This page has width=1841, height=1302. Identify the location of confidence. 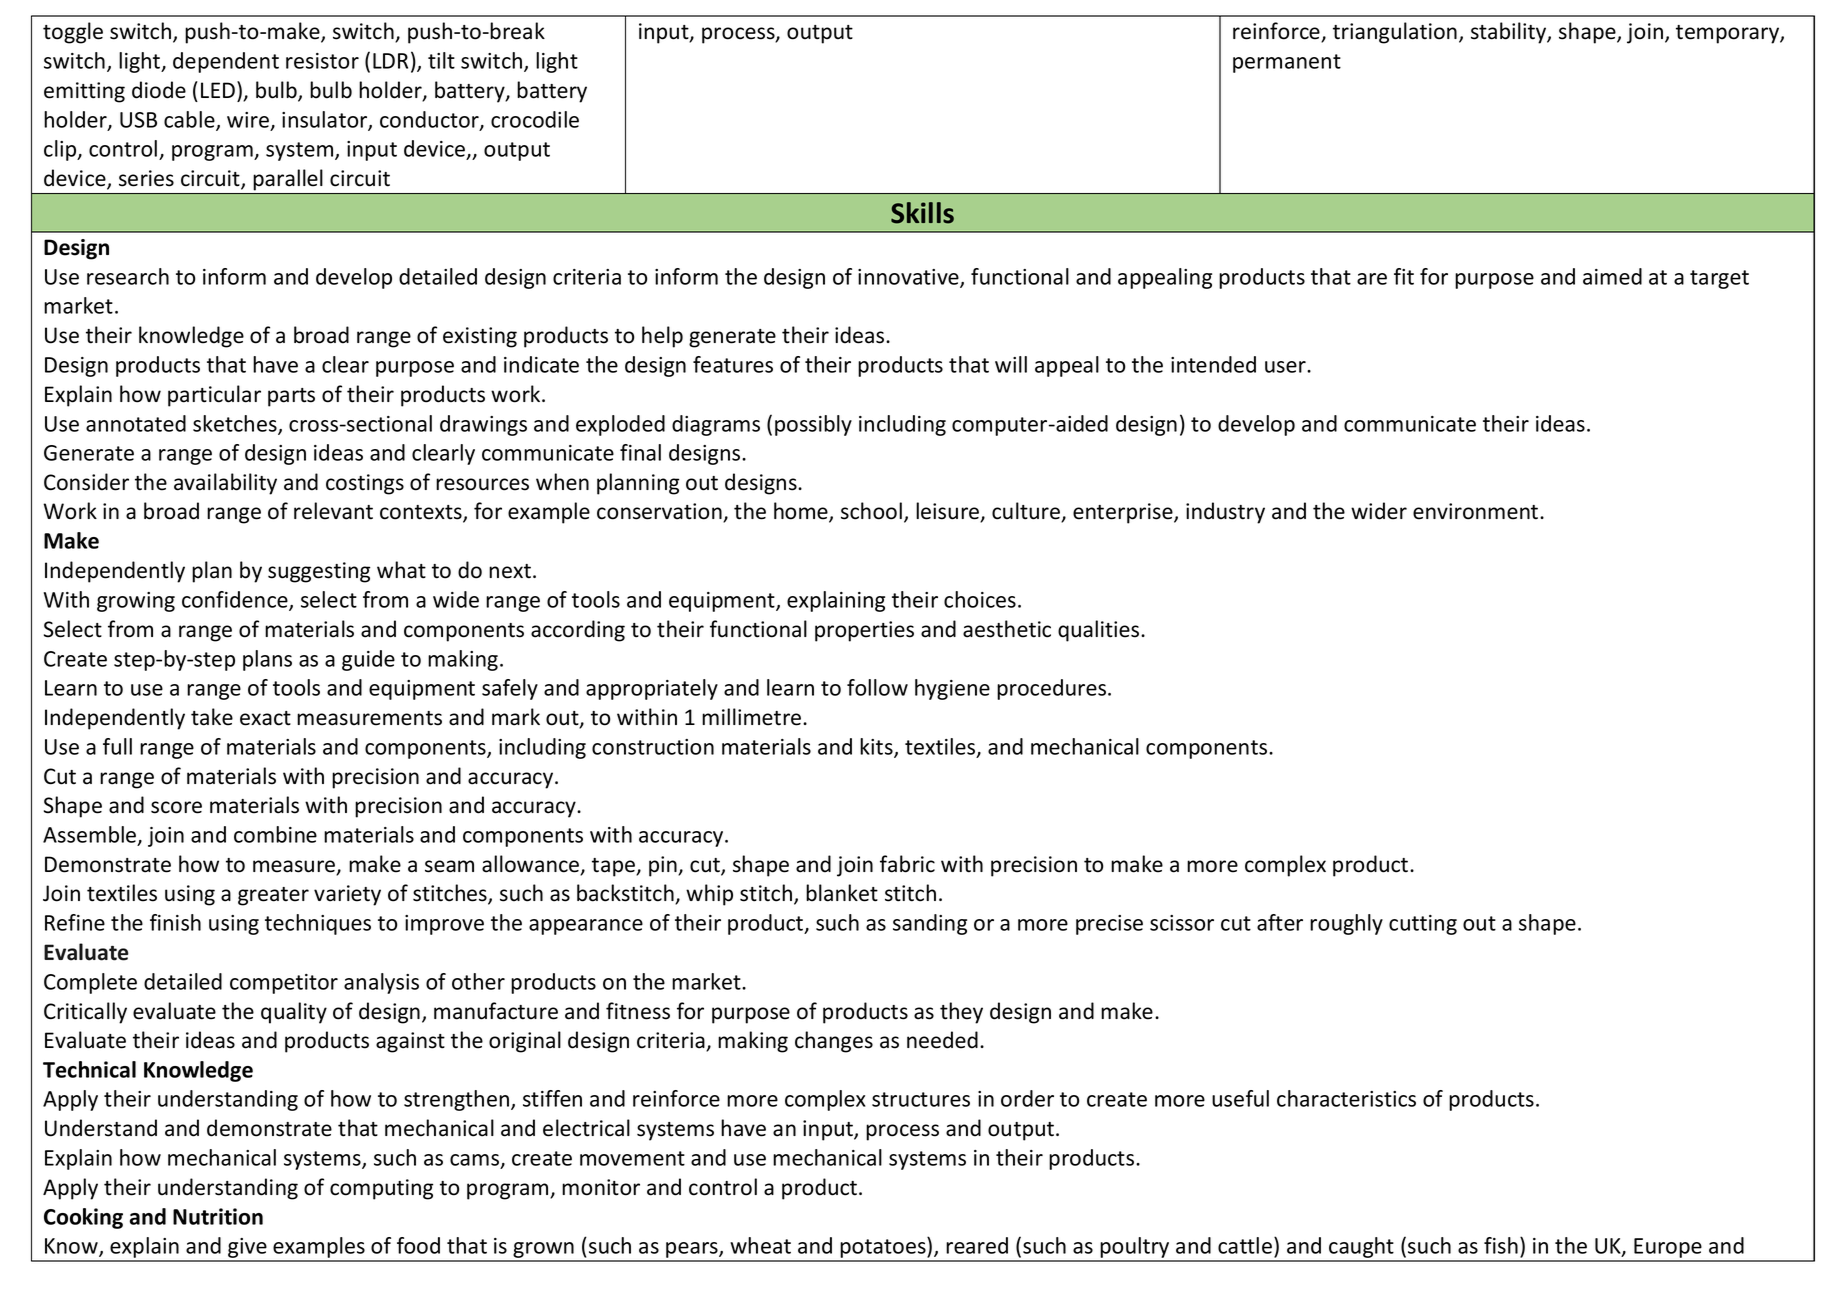
(236, 600).
